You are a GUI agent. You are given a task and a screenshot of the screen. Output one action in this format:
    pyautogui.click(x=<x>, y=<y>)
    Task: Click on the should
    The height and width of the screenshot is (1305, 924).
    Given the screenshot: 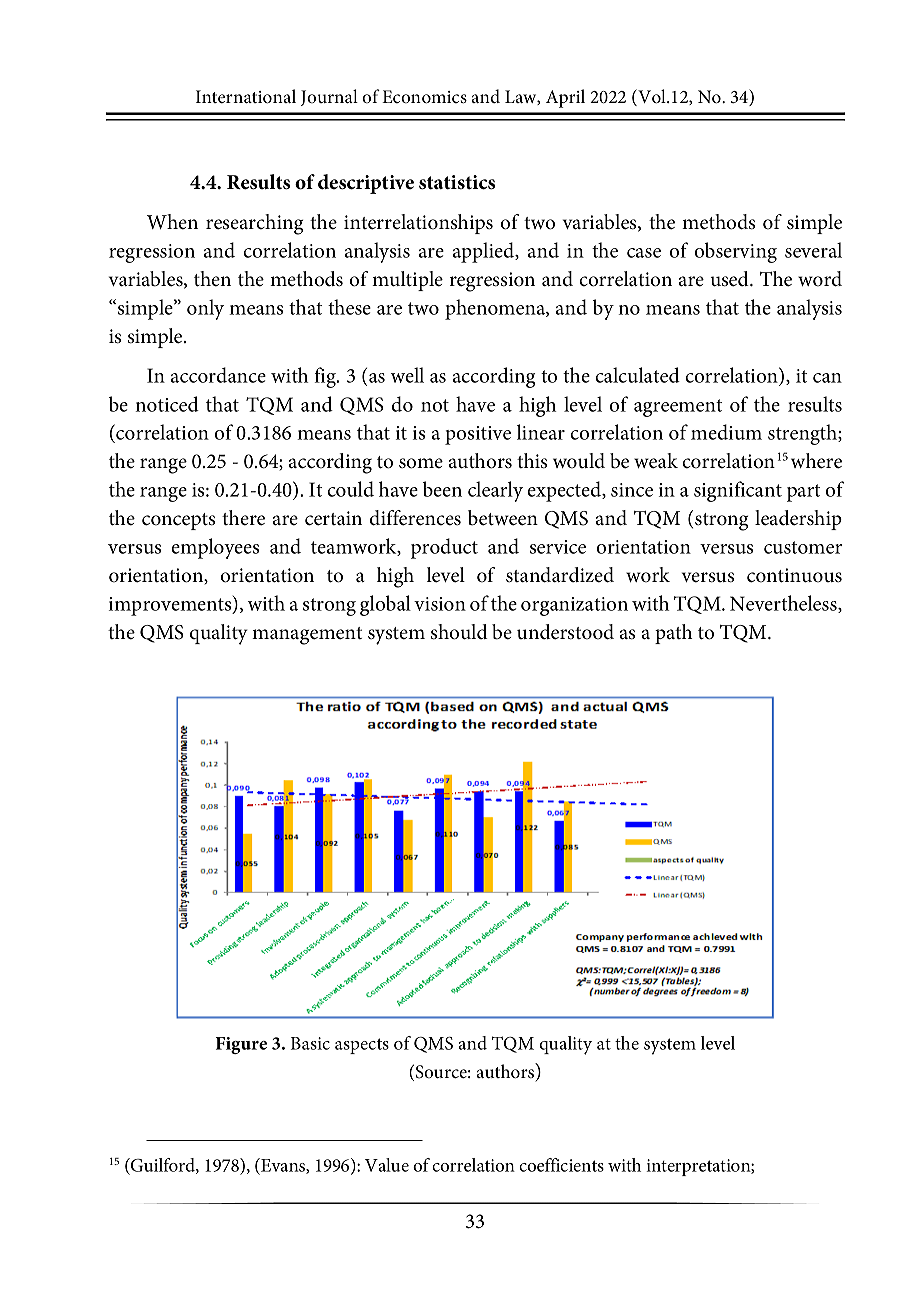 What is the action you would take?
    pyautogui.click(x=459, y=632)
